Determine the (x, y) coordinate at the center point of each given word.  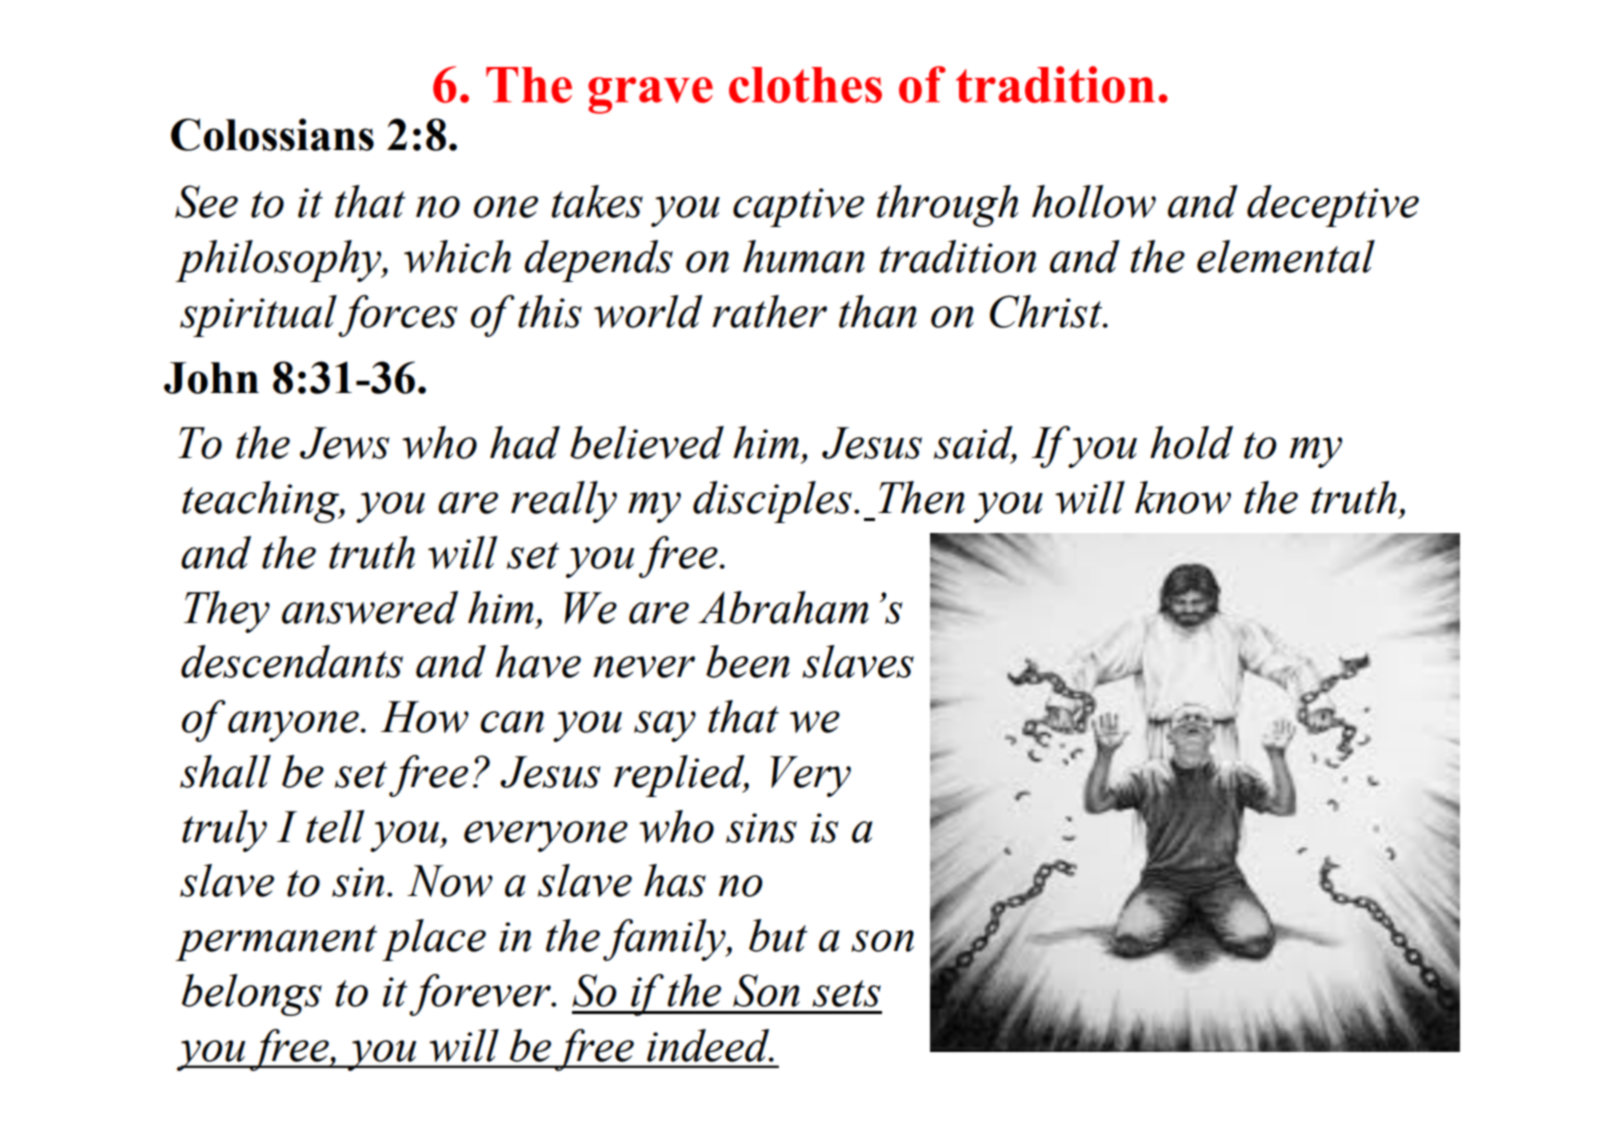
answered (370, 607)
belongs (252, 995)
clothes (805, 85)
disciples (772, 502)
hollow (1094, 201)
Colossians (272, 134)
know (1183, 497)
